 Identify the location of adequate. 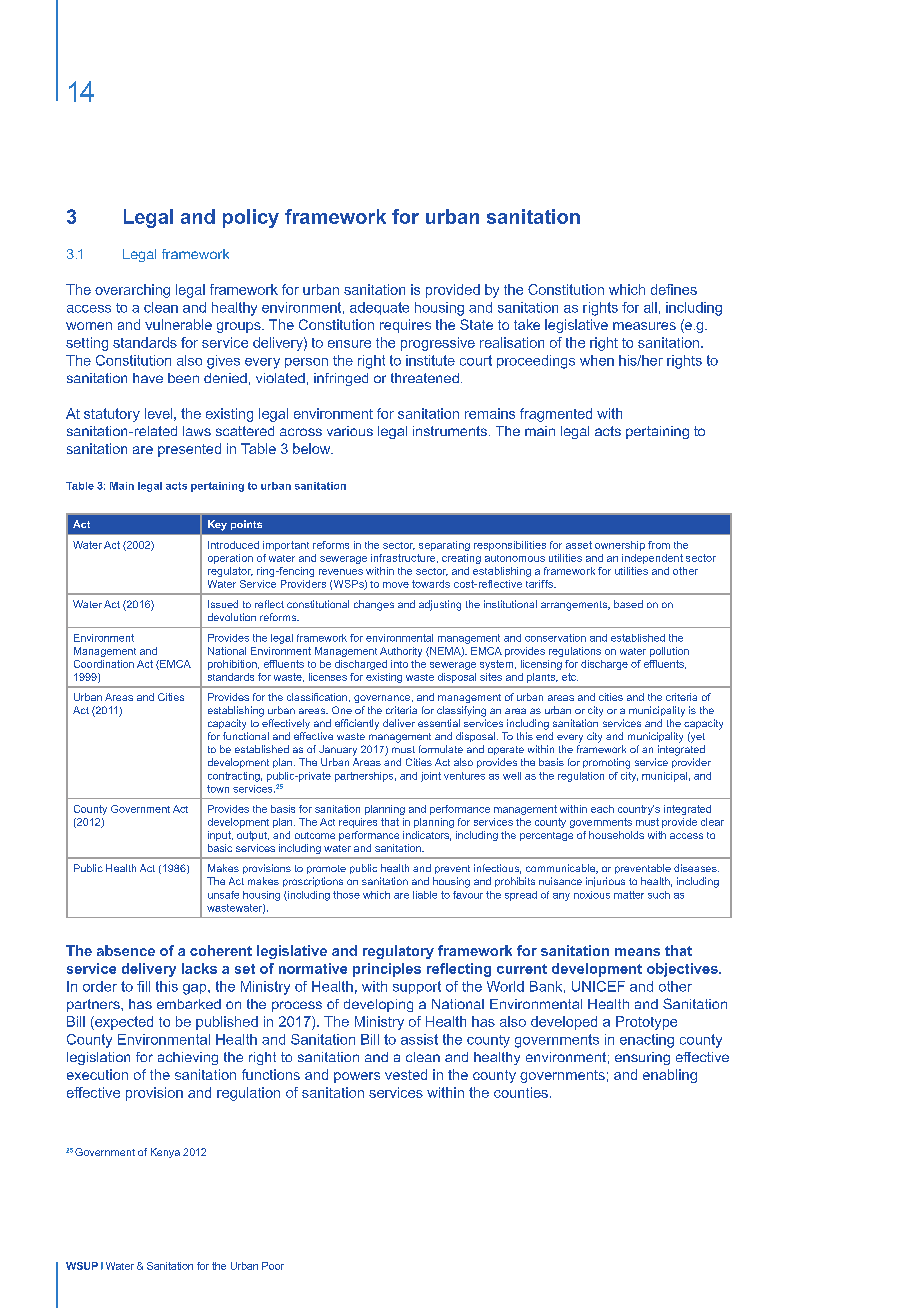
(379, 308).
